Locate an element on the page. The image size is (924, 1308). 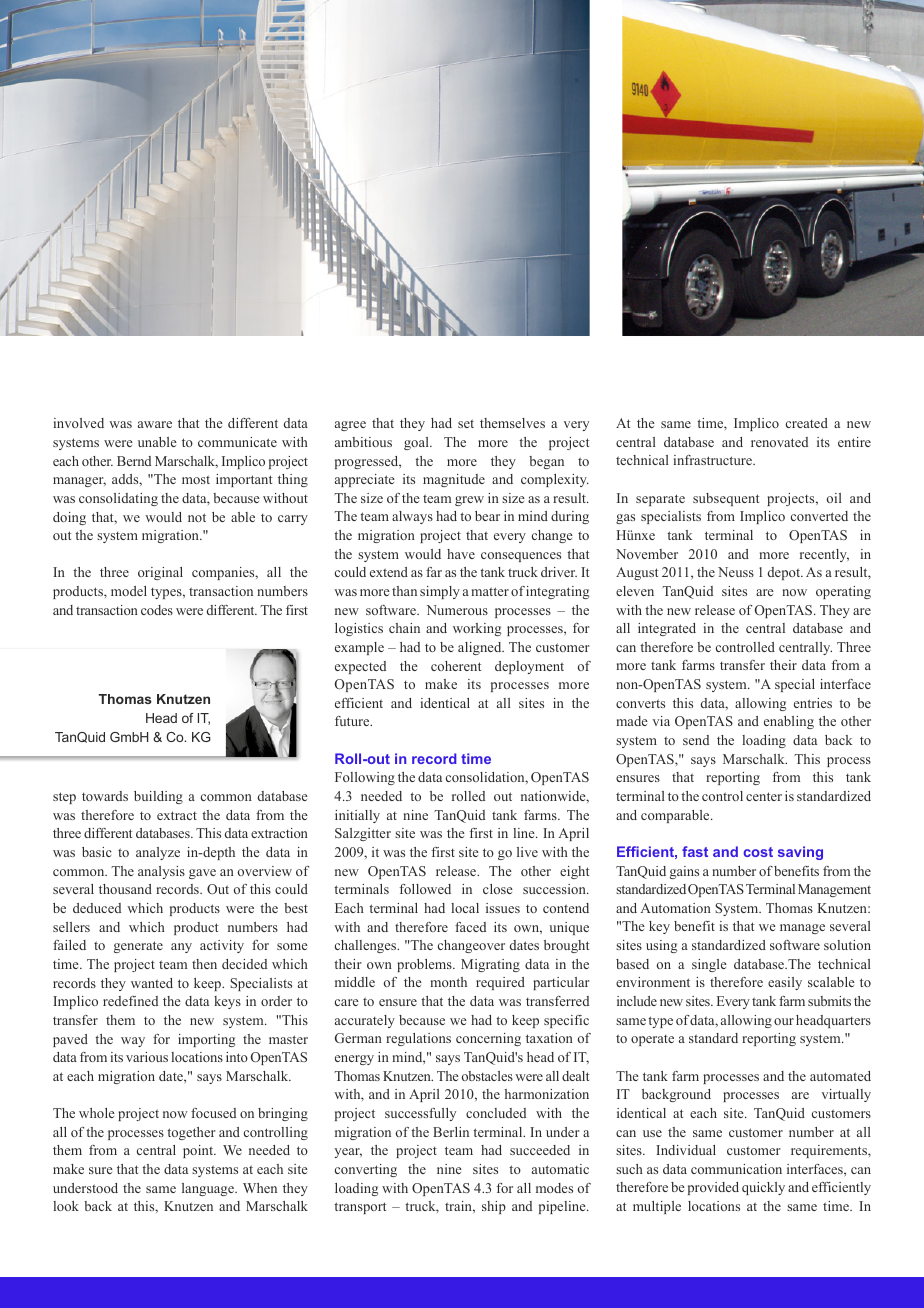
Bernd is located at coordinates (134, 461).
